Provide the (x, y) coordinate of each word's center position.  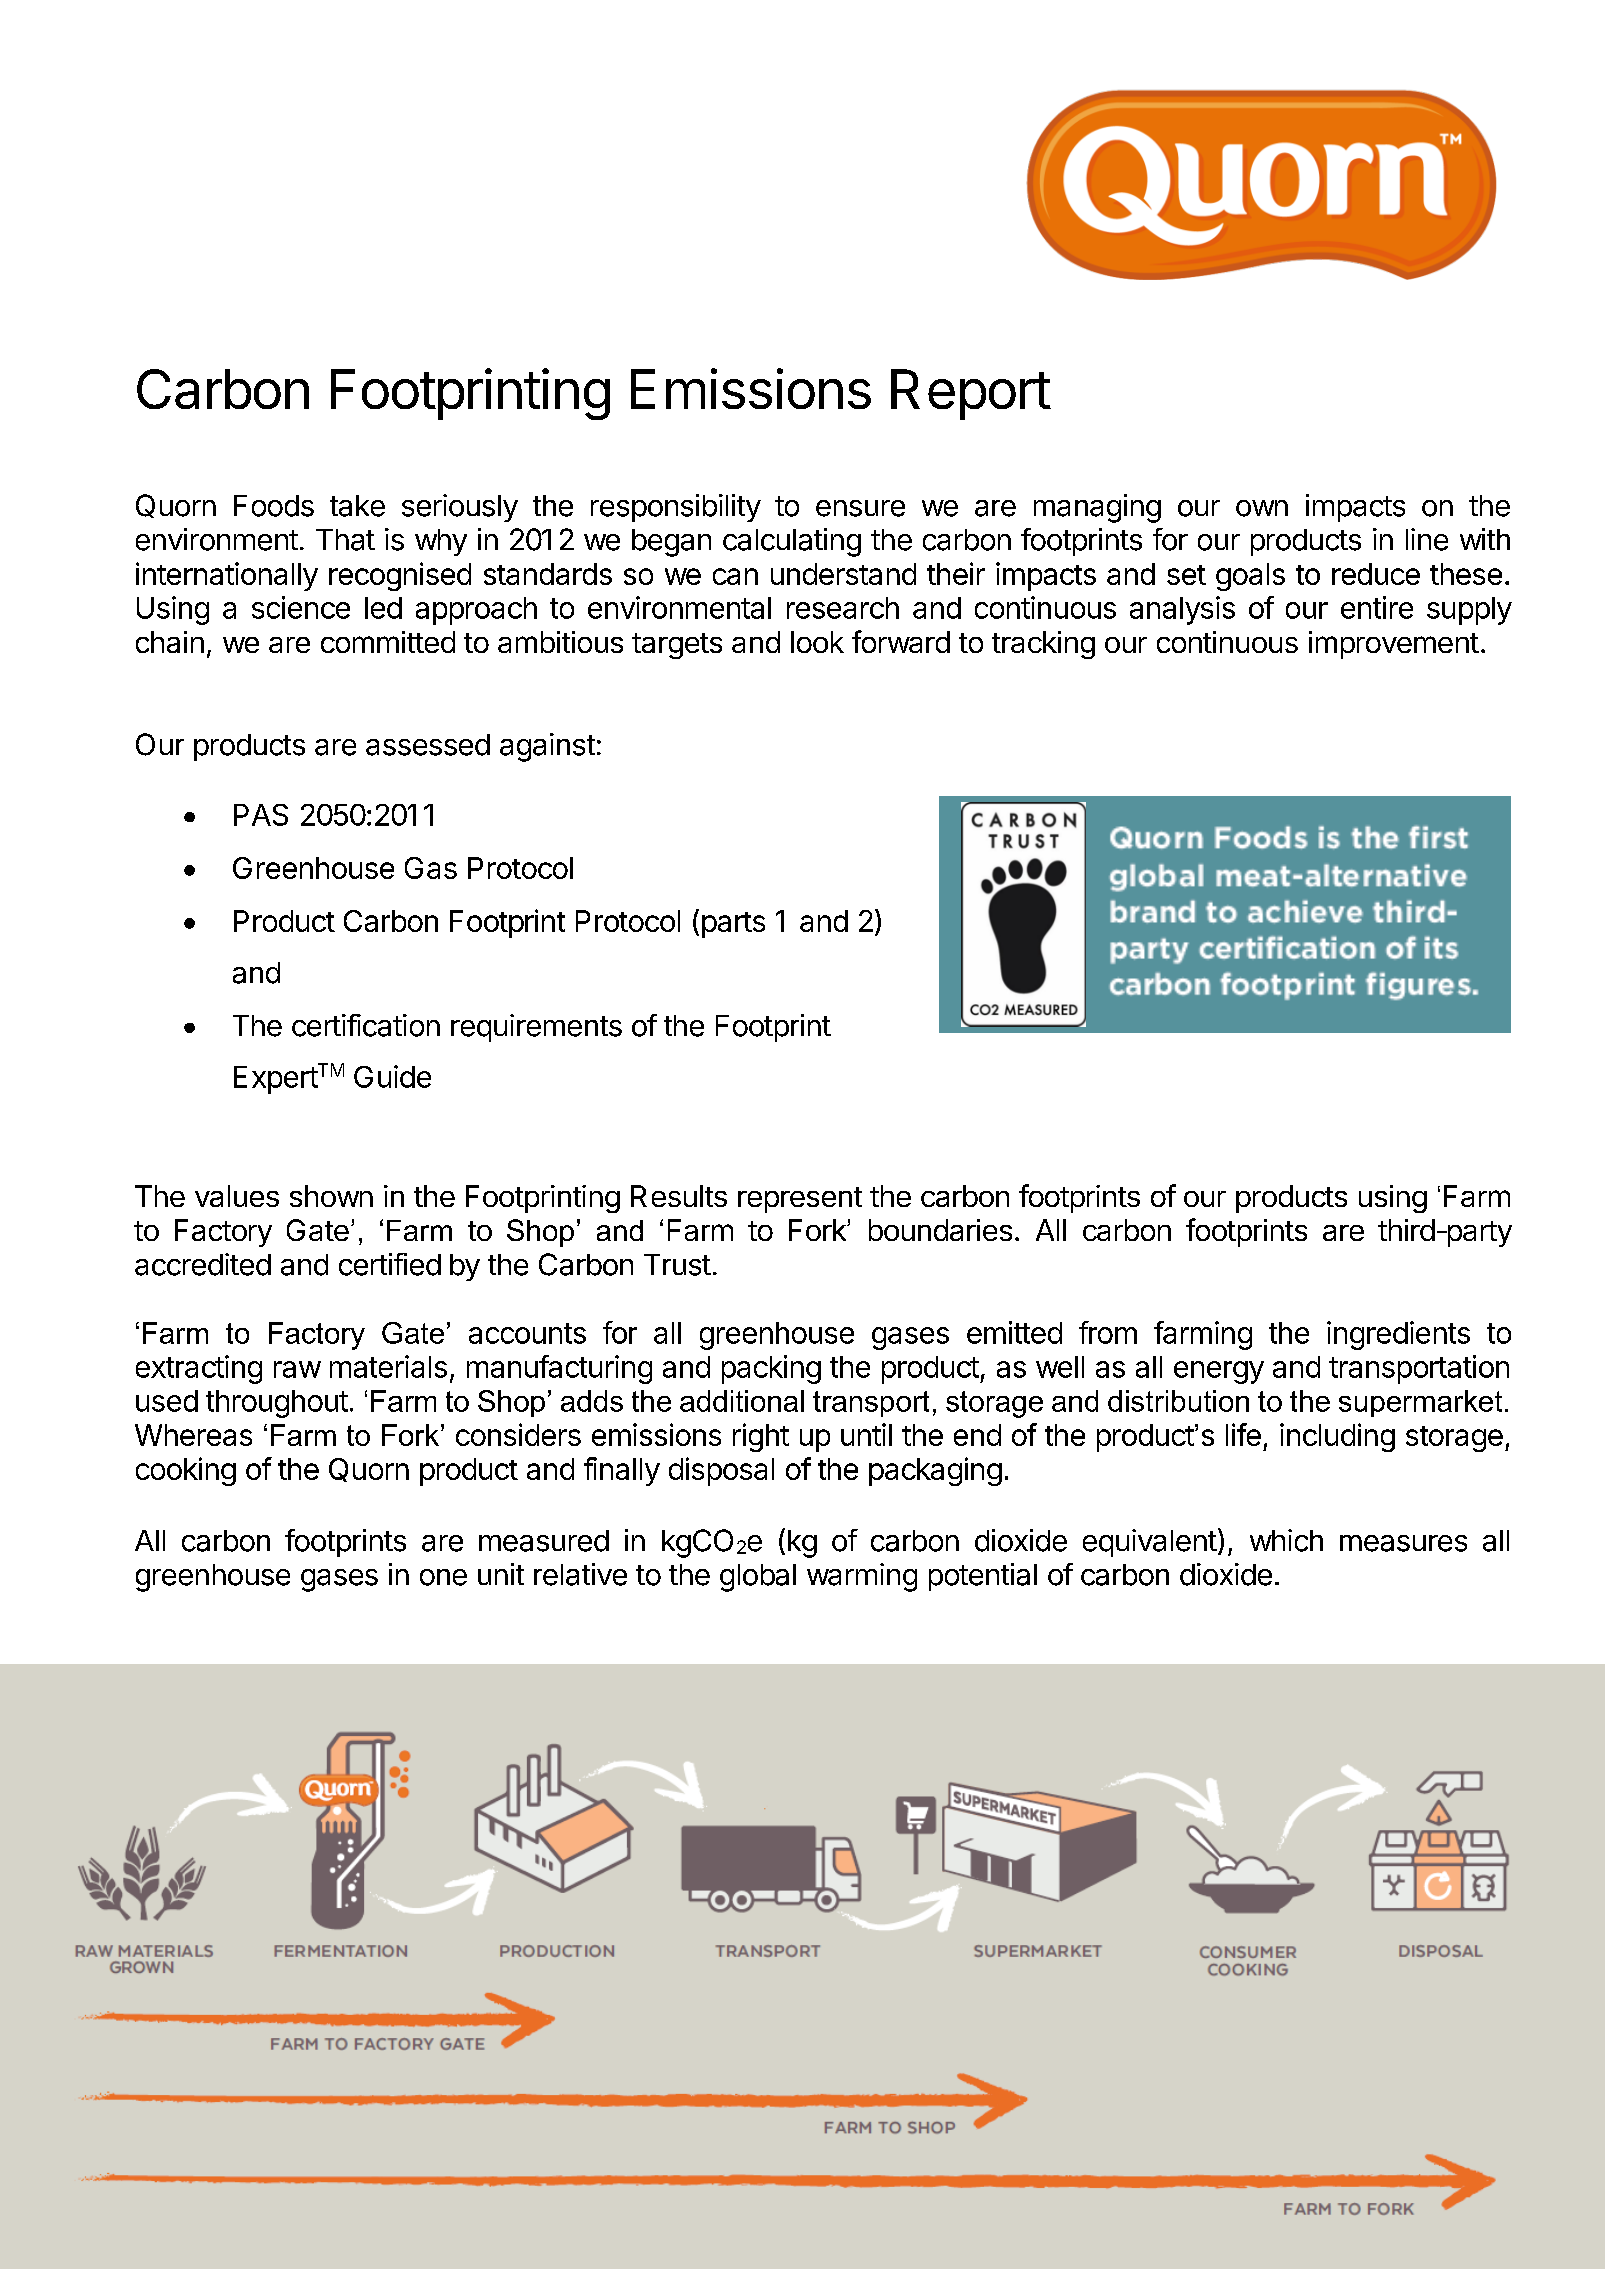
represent (800, 1200)
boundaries (940, 1230)
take (357, 506)
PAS (261, 815)
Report (970, 394)
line (1427, 539)
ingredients (1398, 1335)
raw (297, 1369)
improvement (1394, 645)
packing (771, 1369)
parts (733, 925)
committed (388, 642)
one (443, 1577)
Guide (392, 1076)
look (817, 642)
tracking (1043, 645)
